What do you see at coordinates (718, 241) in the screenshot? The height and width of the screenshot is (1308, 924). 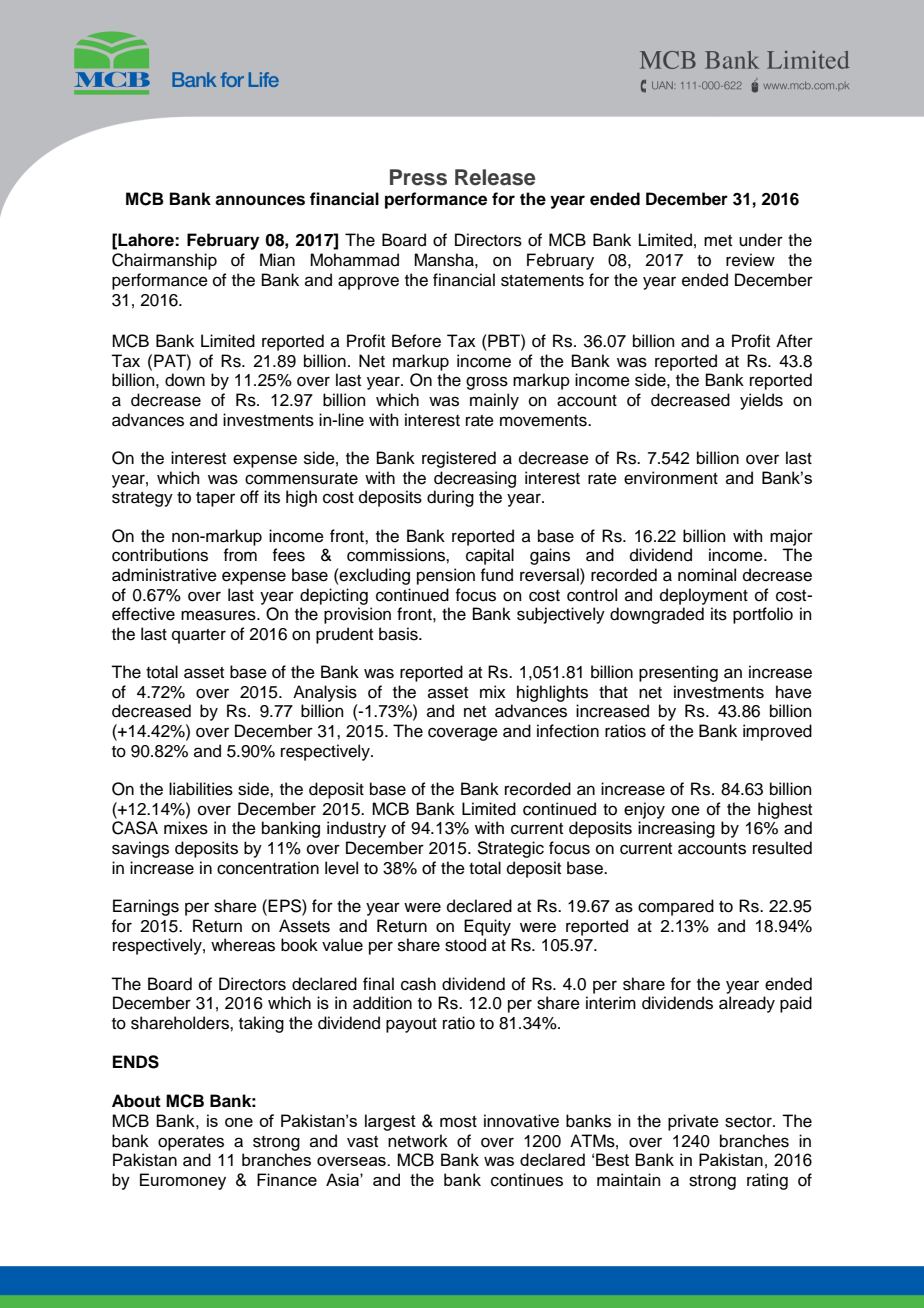 I see `met` at bounding box center [718, 241].
